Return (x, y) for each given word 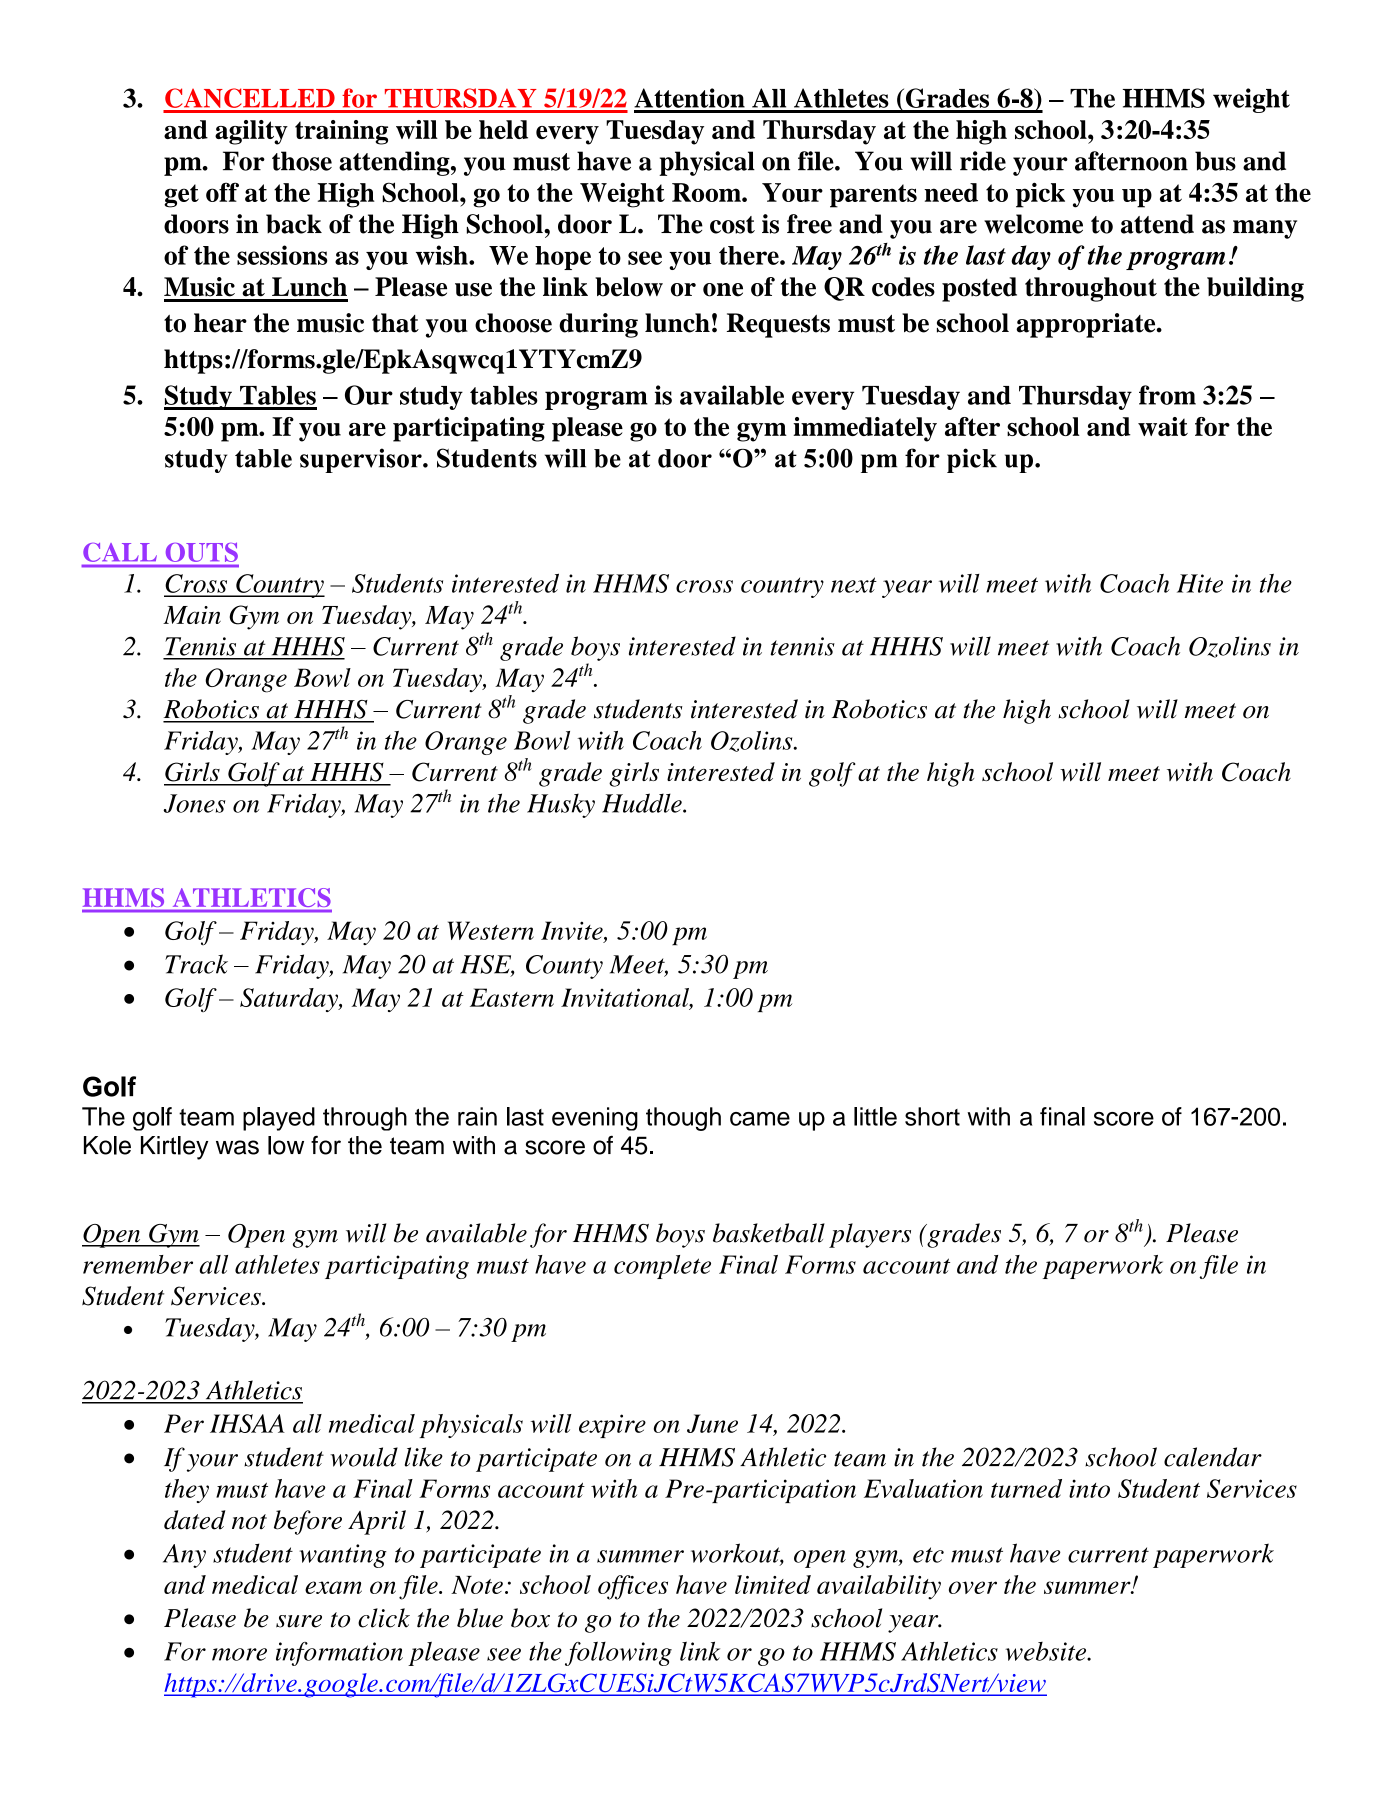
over (973, 1587)
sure (299, 1621)
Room (707, 192)
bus (1215, 161)
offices (633, 1587)
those (302, 161)
